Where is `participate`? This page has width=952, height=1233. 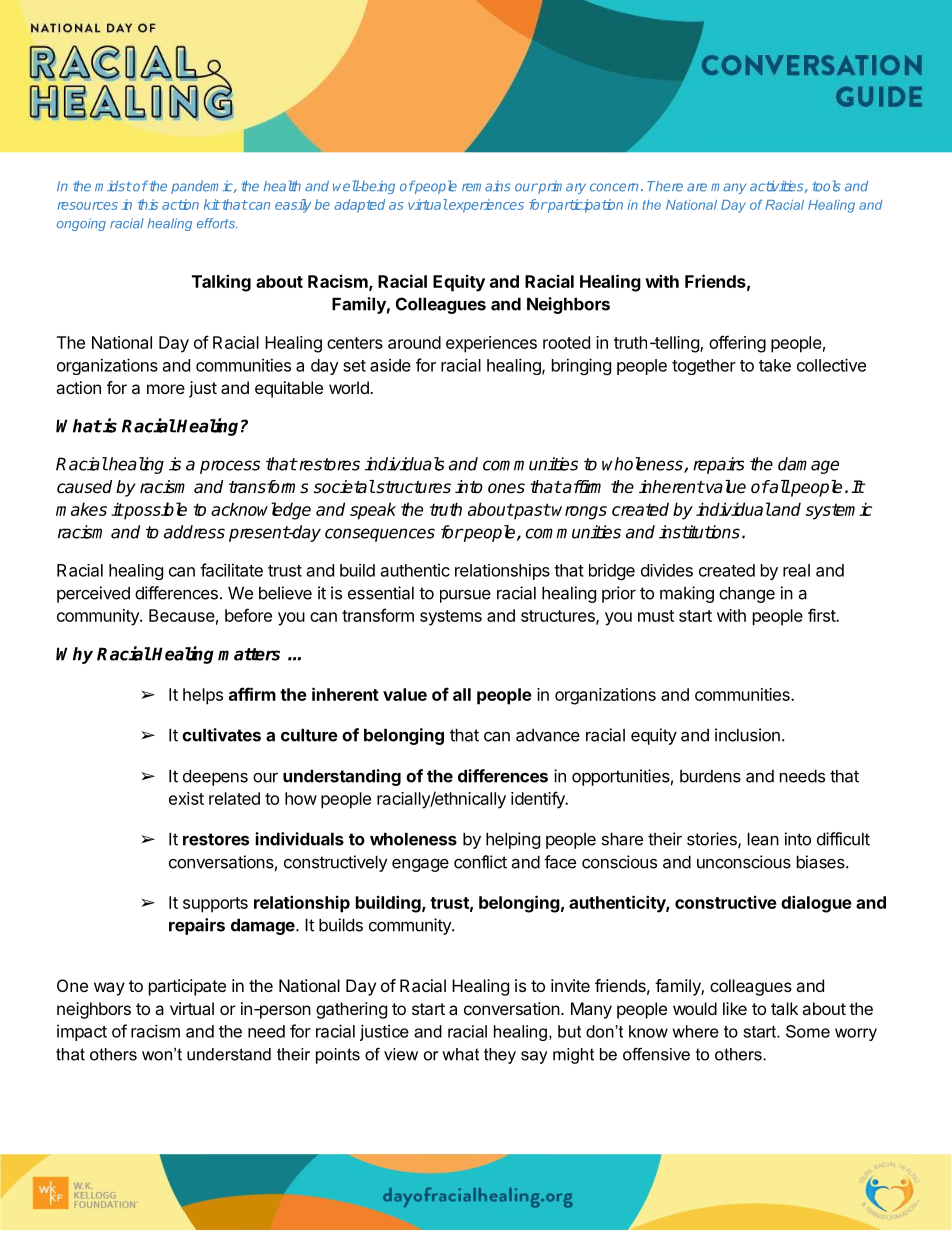
participate is located at coordinates (187, 987).
